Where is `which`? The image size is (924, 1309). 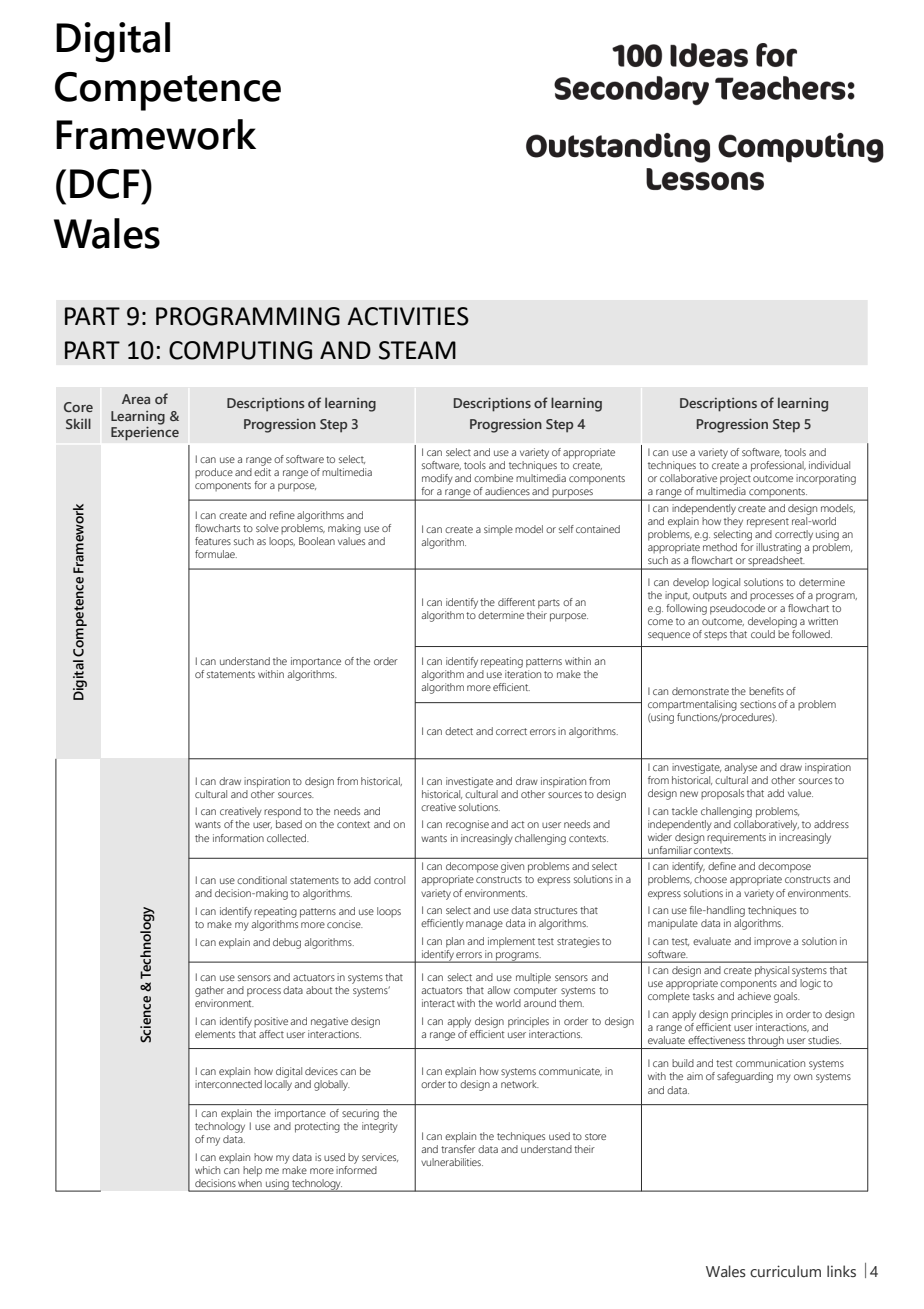
which is located at coordinates (207, 1170).
